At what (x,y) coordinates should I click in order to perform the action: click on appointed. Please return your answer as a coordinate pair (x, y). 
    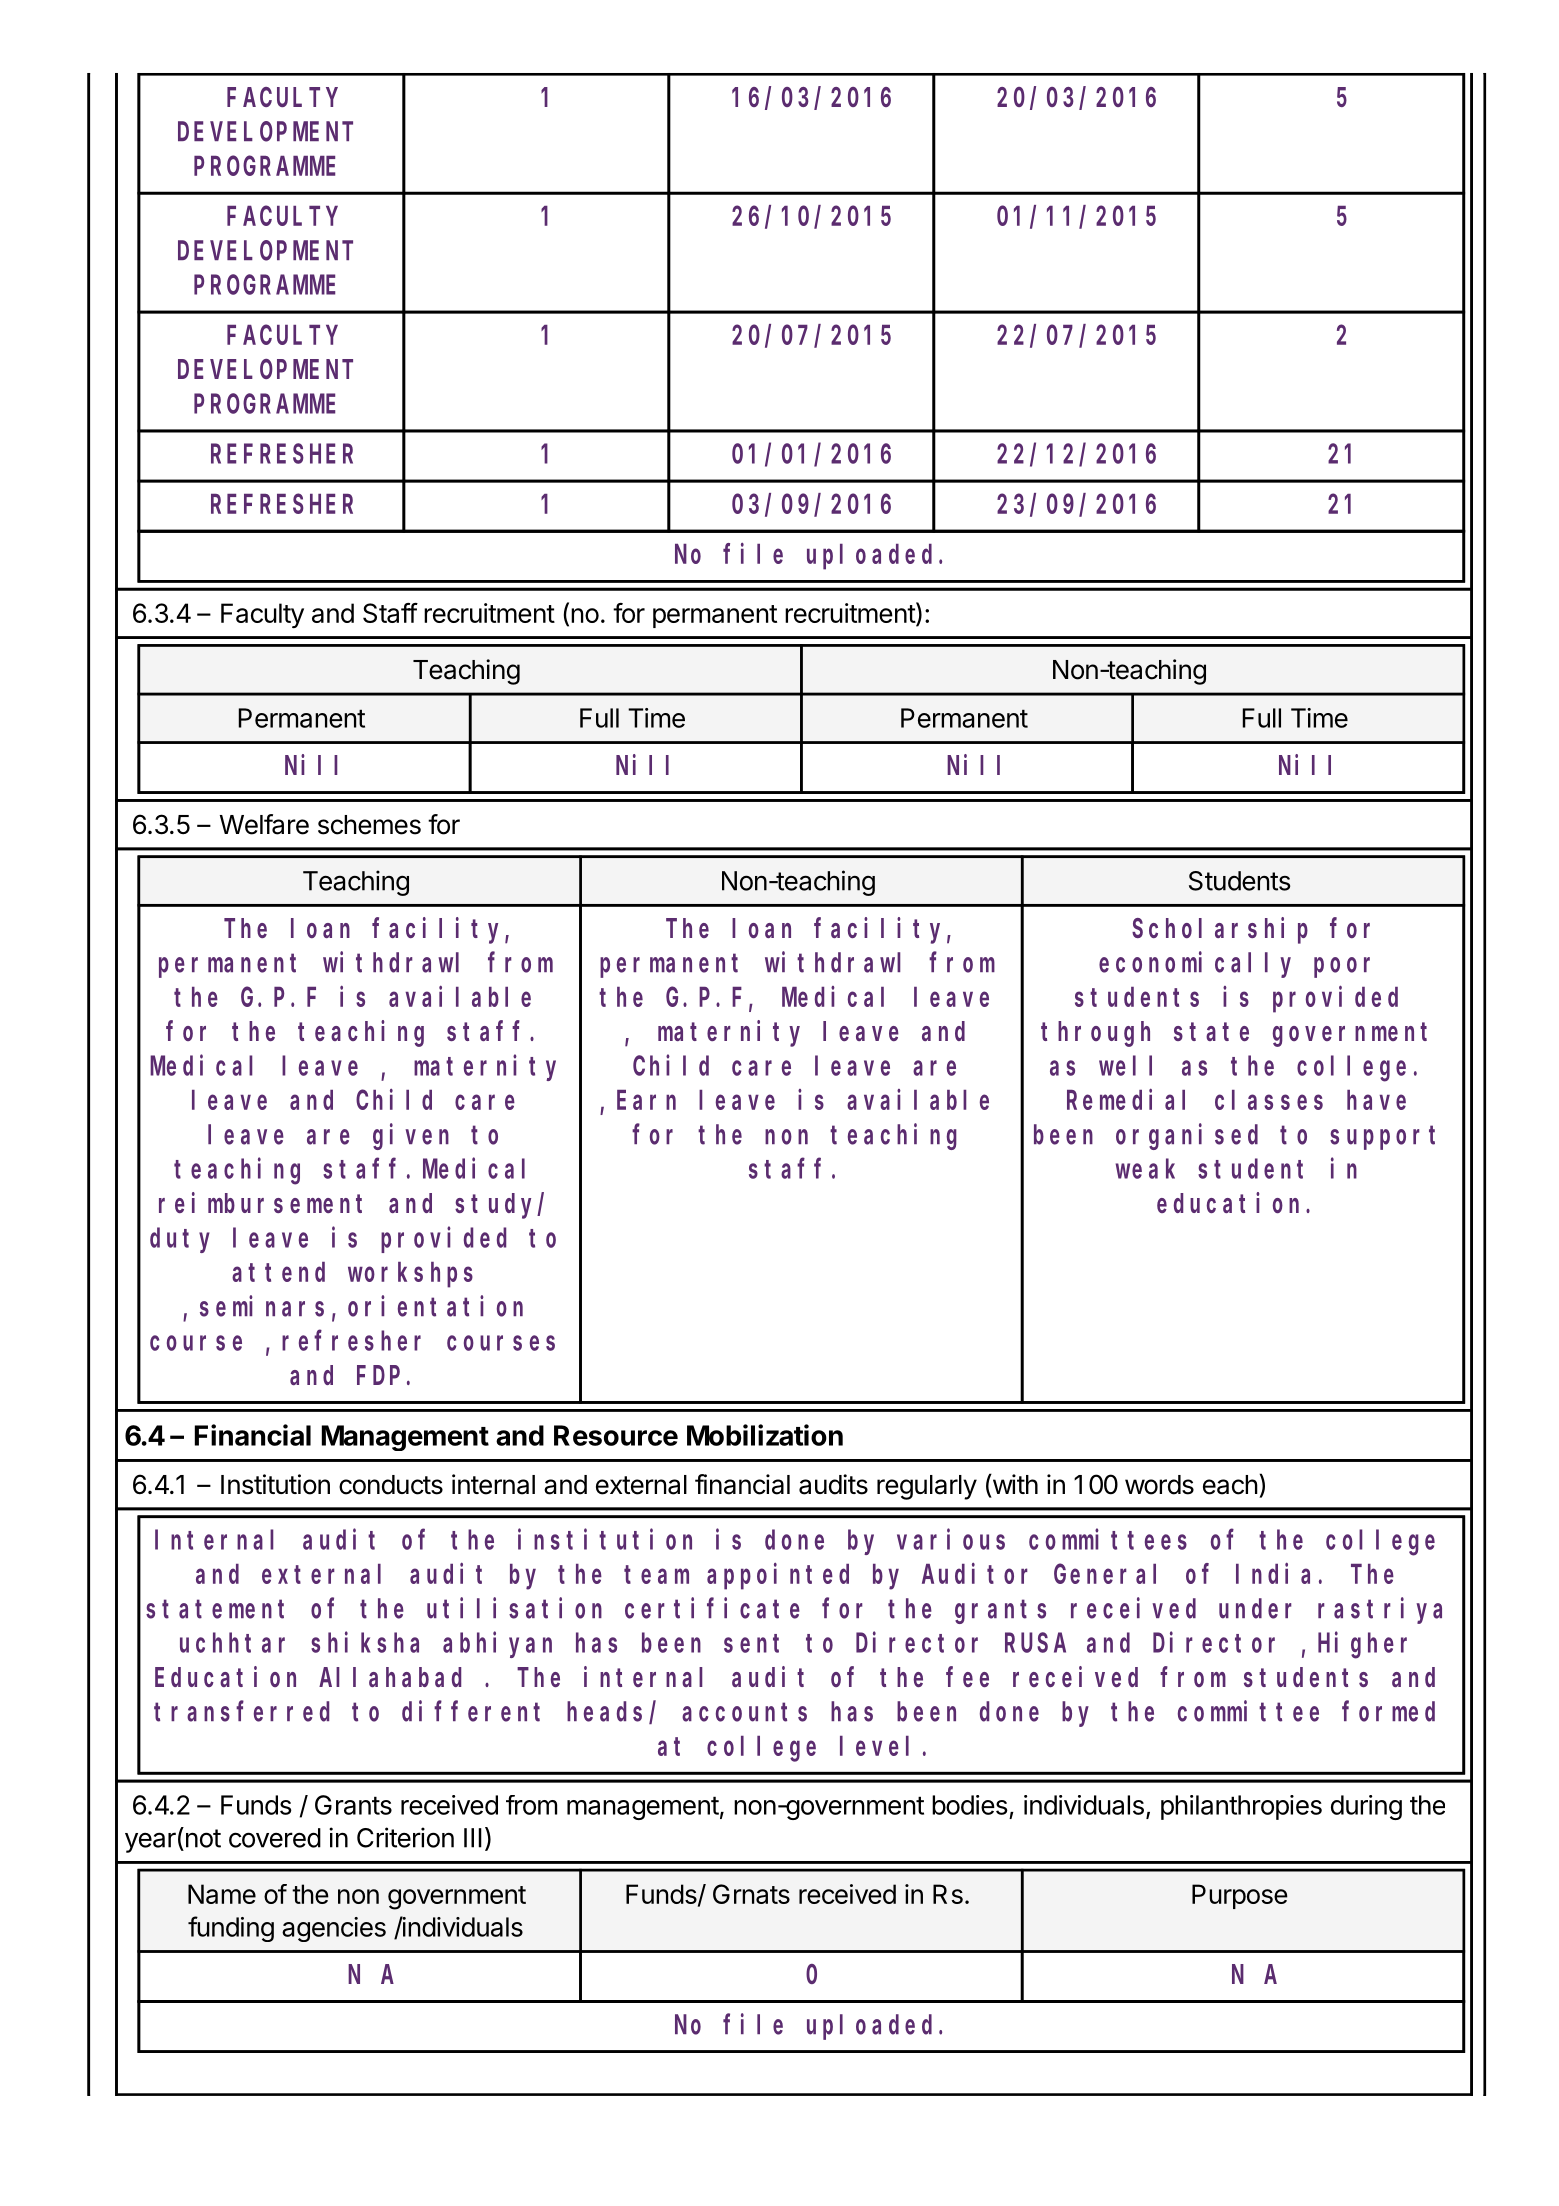
    Looking at the image, I should click on (778, 1576).
